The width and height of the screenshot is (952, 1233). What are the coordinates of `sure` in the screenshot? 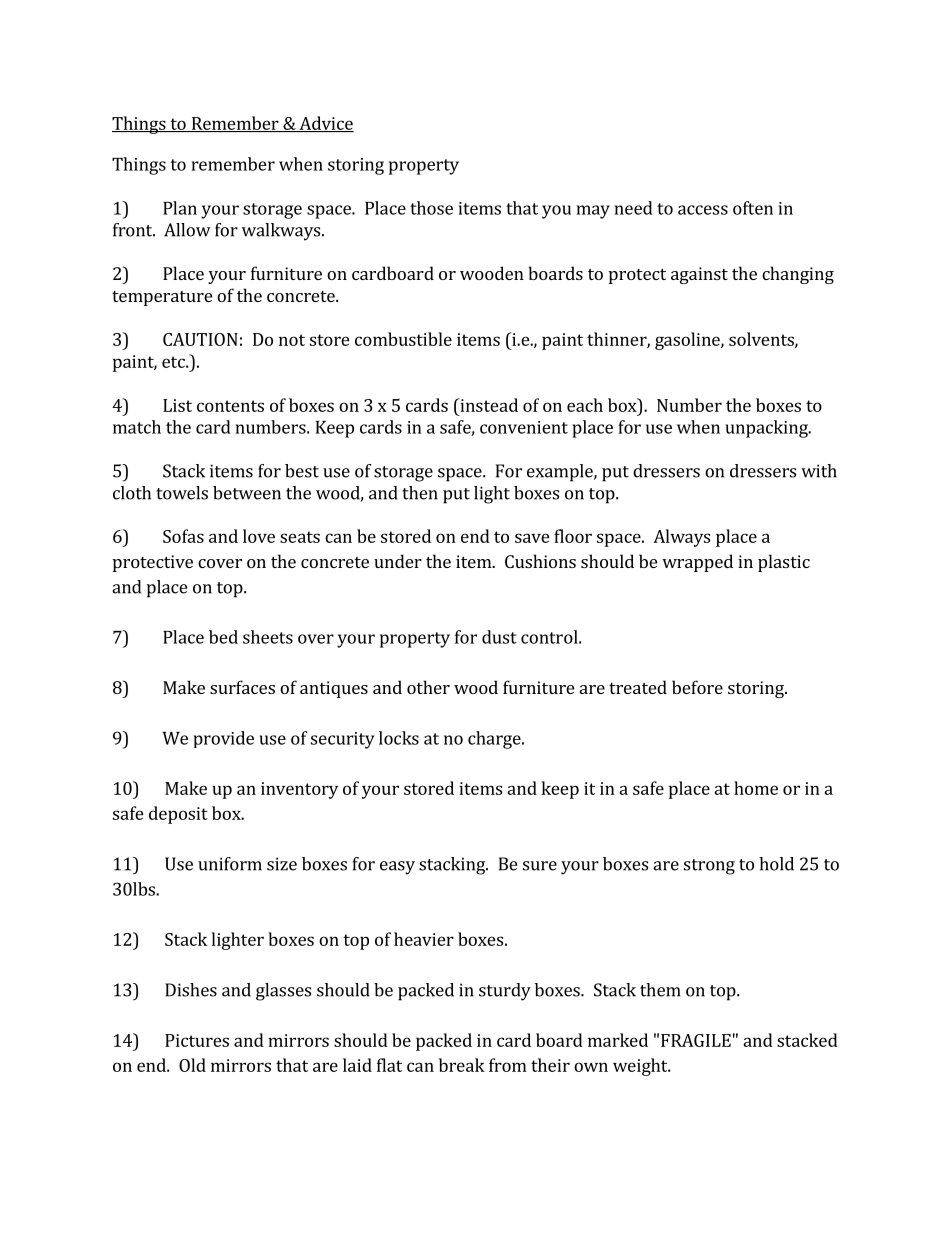 It's located at (540, 866).
